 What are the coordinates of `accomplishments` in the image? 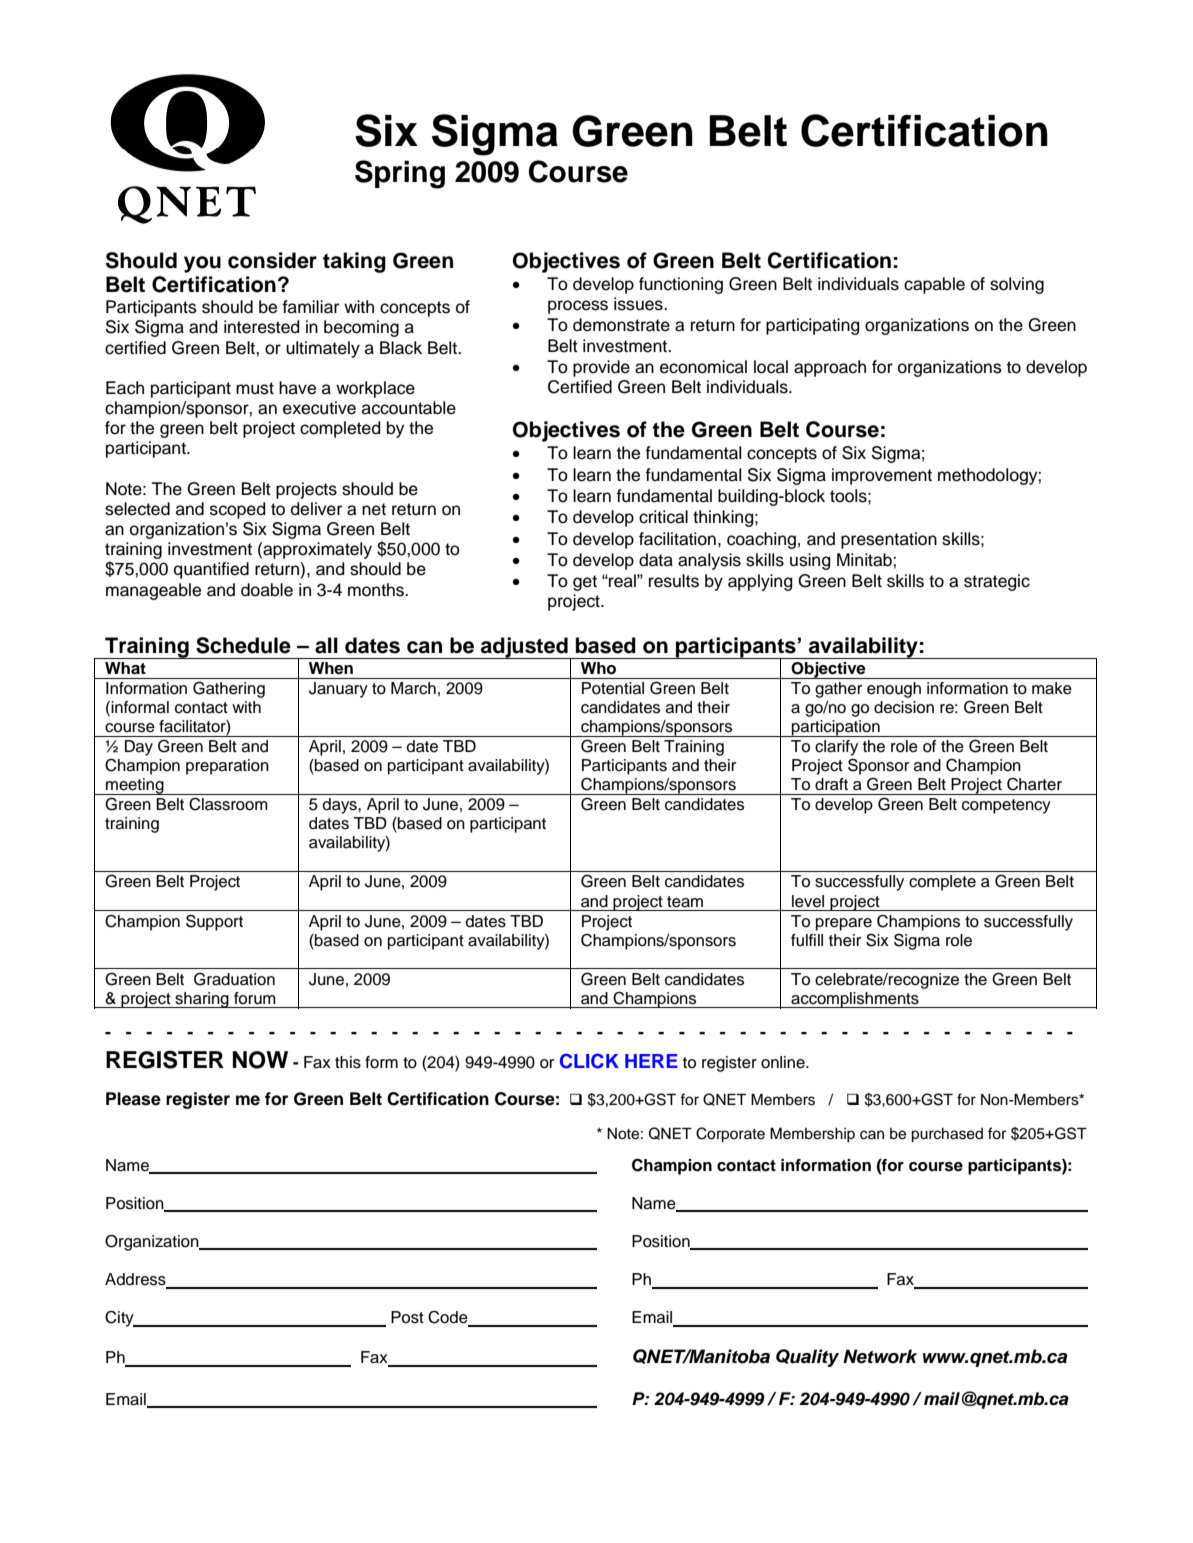 It's located at (855, 1000).
